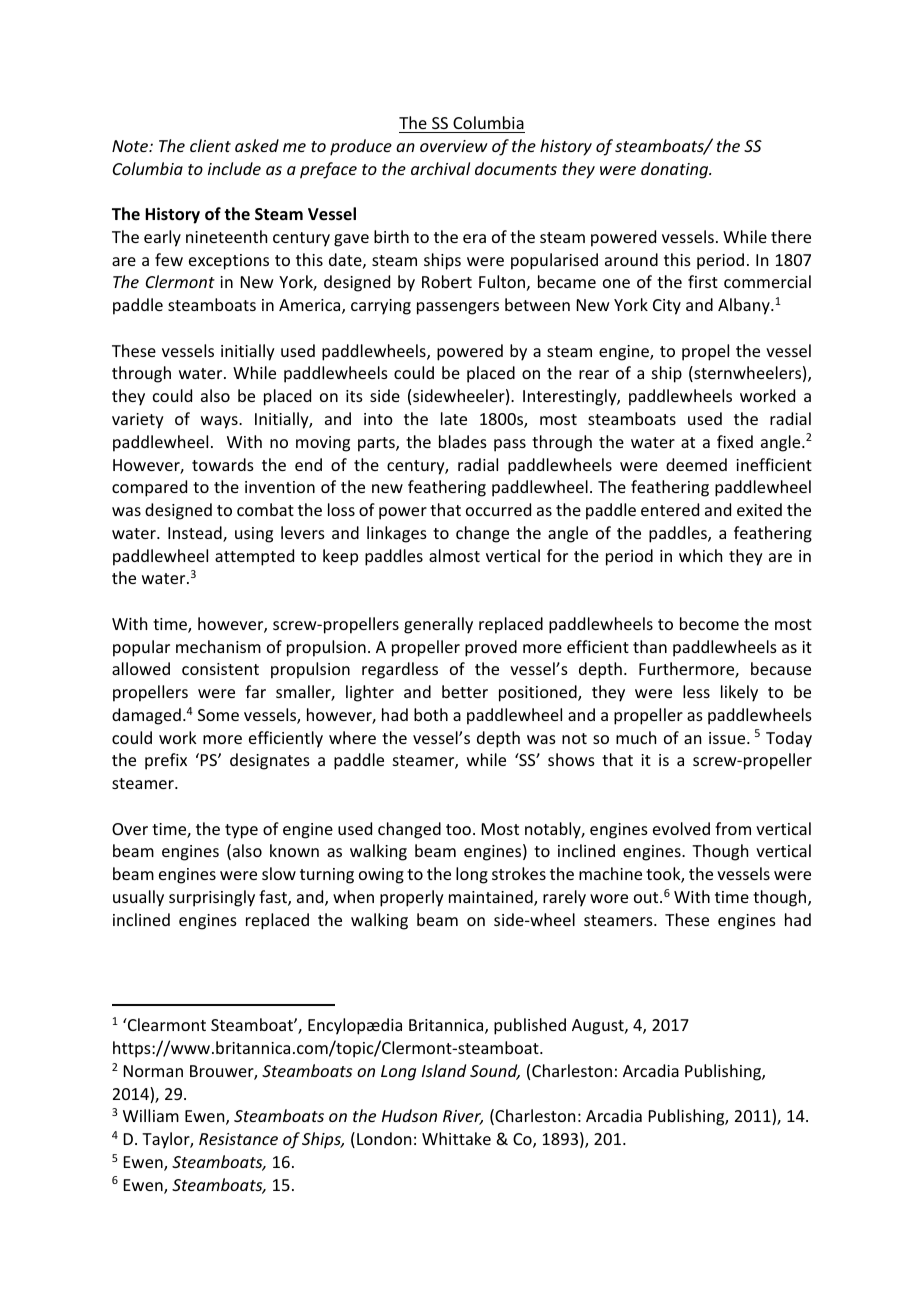 This page has height=1308, width=924. What do you see at coordinates (431, 714) in the page?
I see `both` at bounding box center [431, 714].
